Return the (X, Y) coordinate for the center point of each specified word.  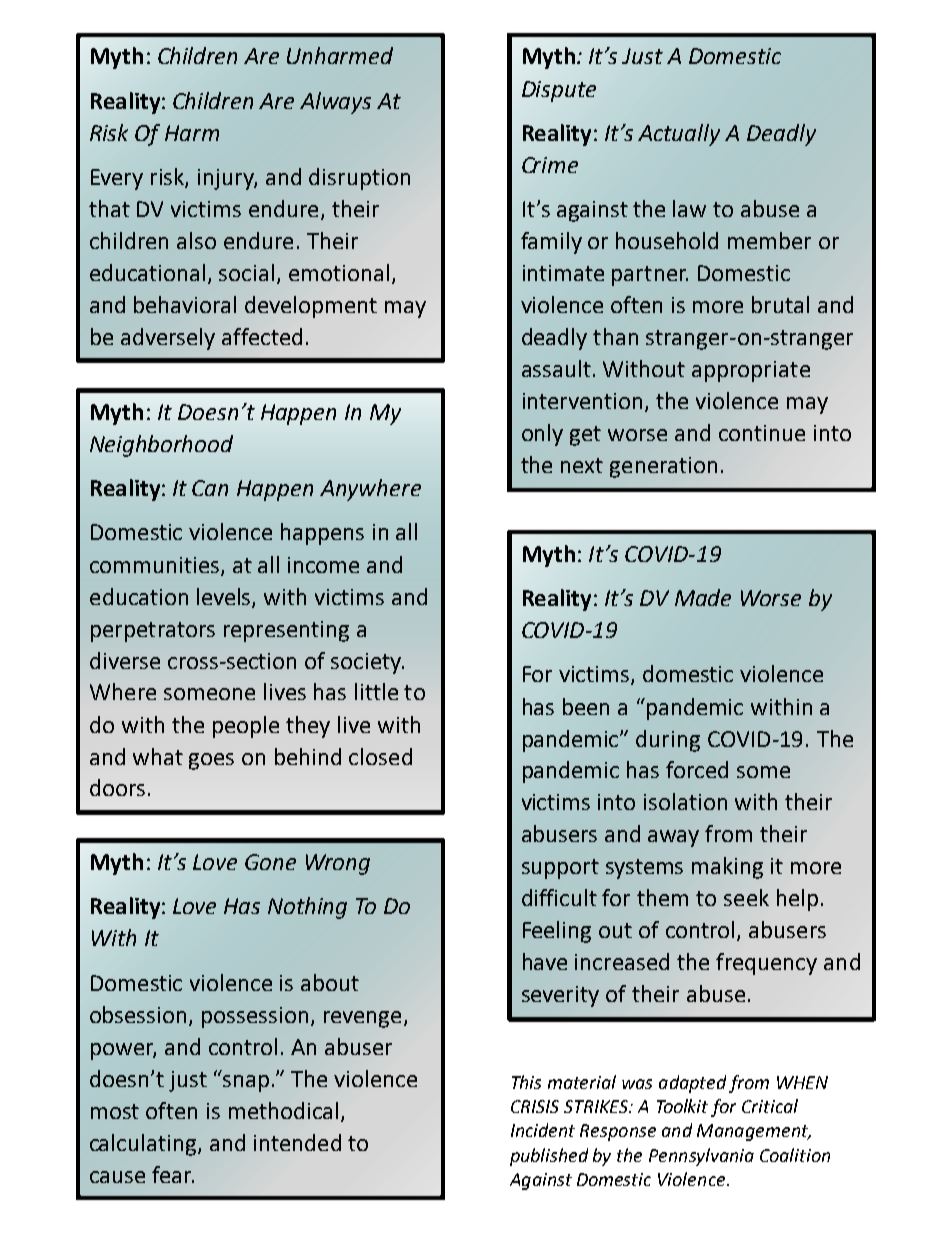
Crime (550, 165)
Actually (679, 135)
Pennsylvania (701, 1157)
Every (117, 179)
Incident (543, 1130)
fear (173, 1174)
